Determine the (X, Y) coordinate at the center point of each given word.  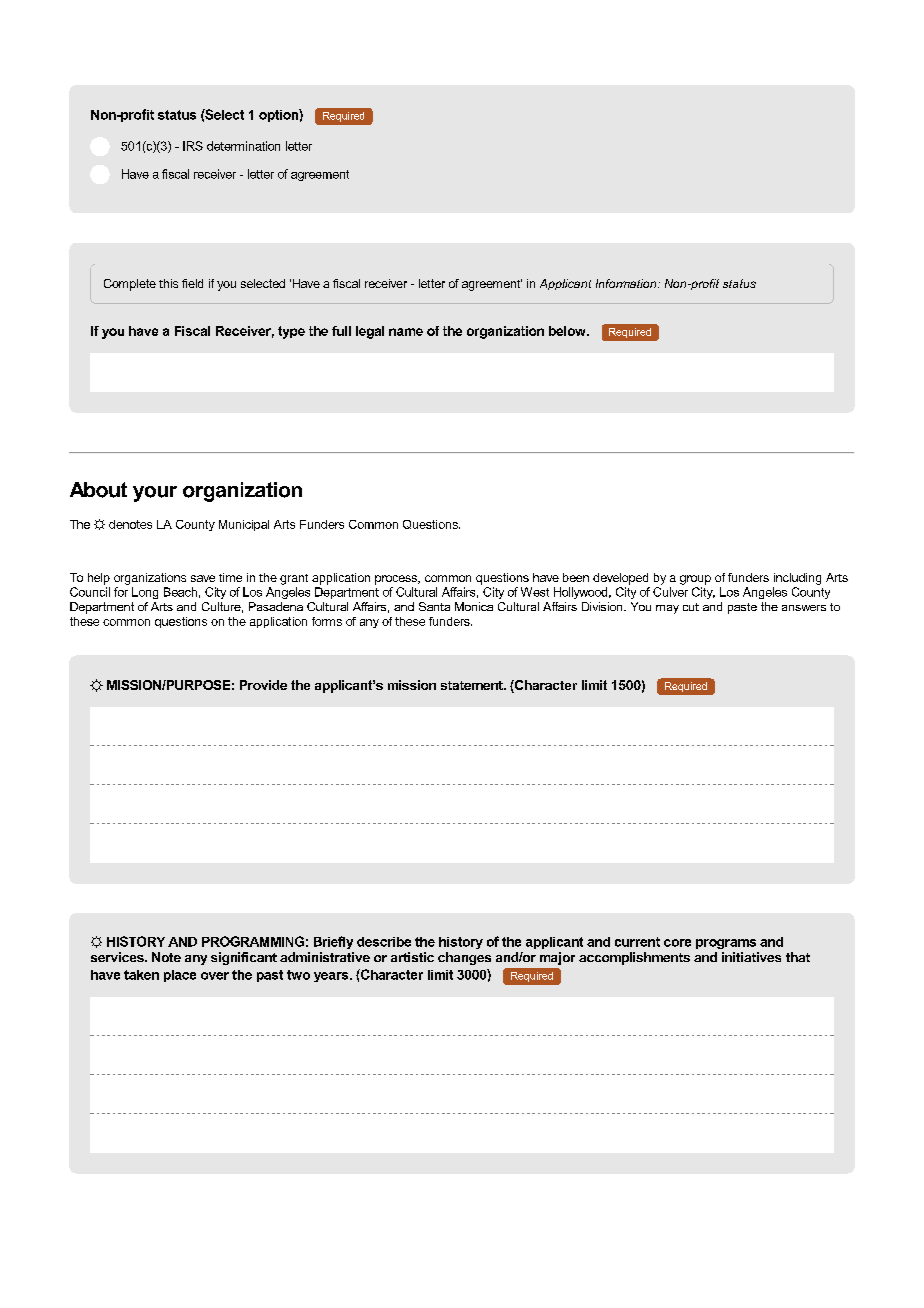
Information (627, 283)
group (695, 580)
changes (464, 958)
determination (243, 146)
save (203, 578)
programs (726, 944)
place (180, 976)
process (397, 580)
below (568, 331)
